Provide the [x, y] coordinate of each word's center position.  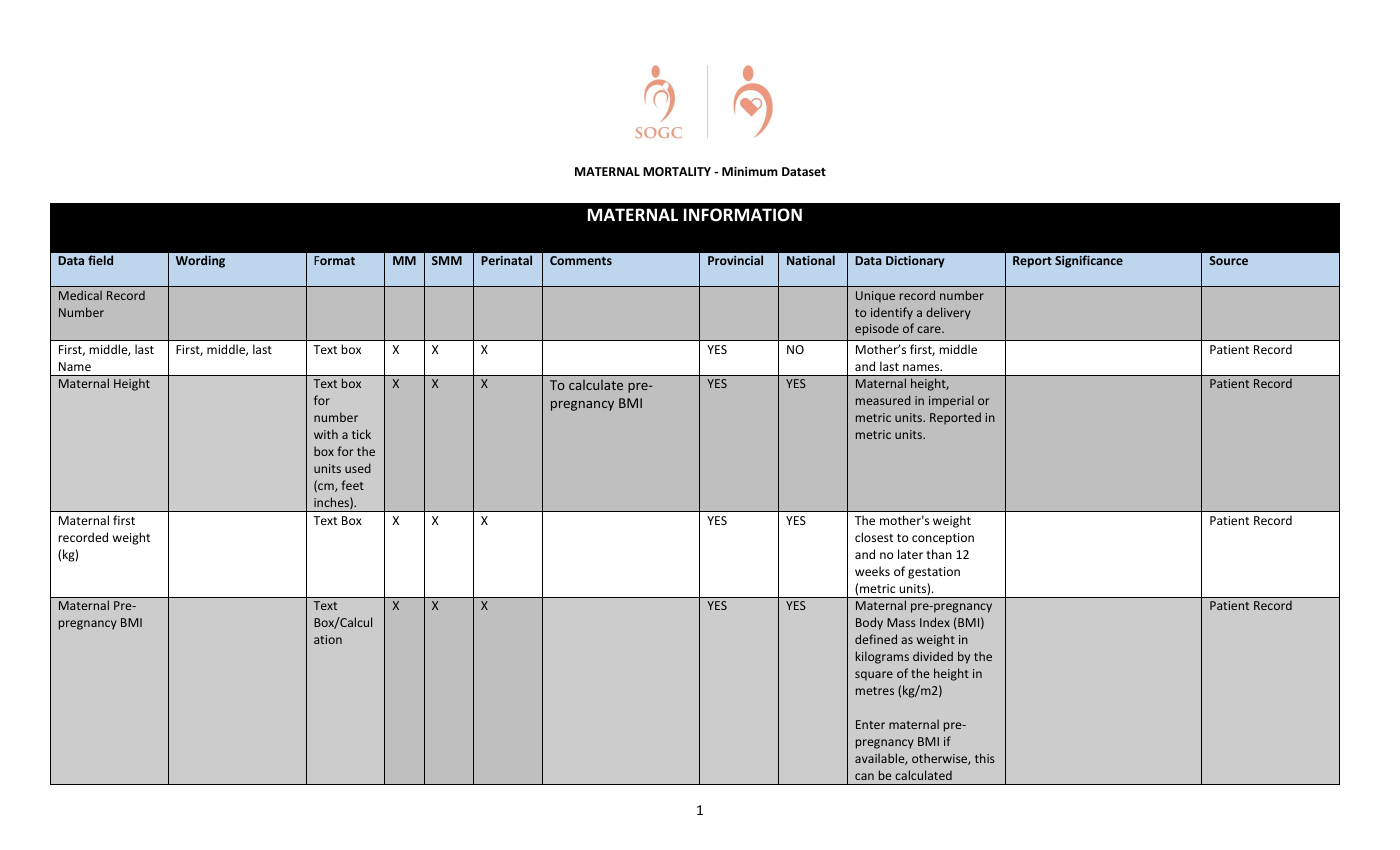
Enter [870, 724]
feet [353, 485]
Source [1228, 260]
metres [875, 691]
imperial [951, 401]
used [358, 468]
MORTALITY [677, 171]
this [985, 758]
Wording [200, 261]
